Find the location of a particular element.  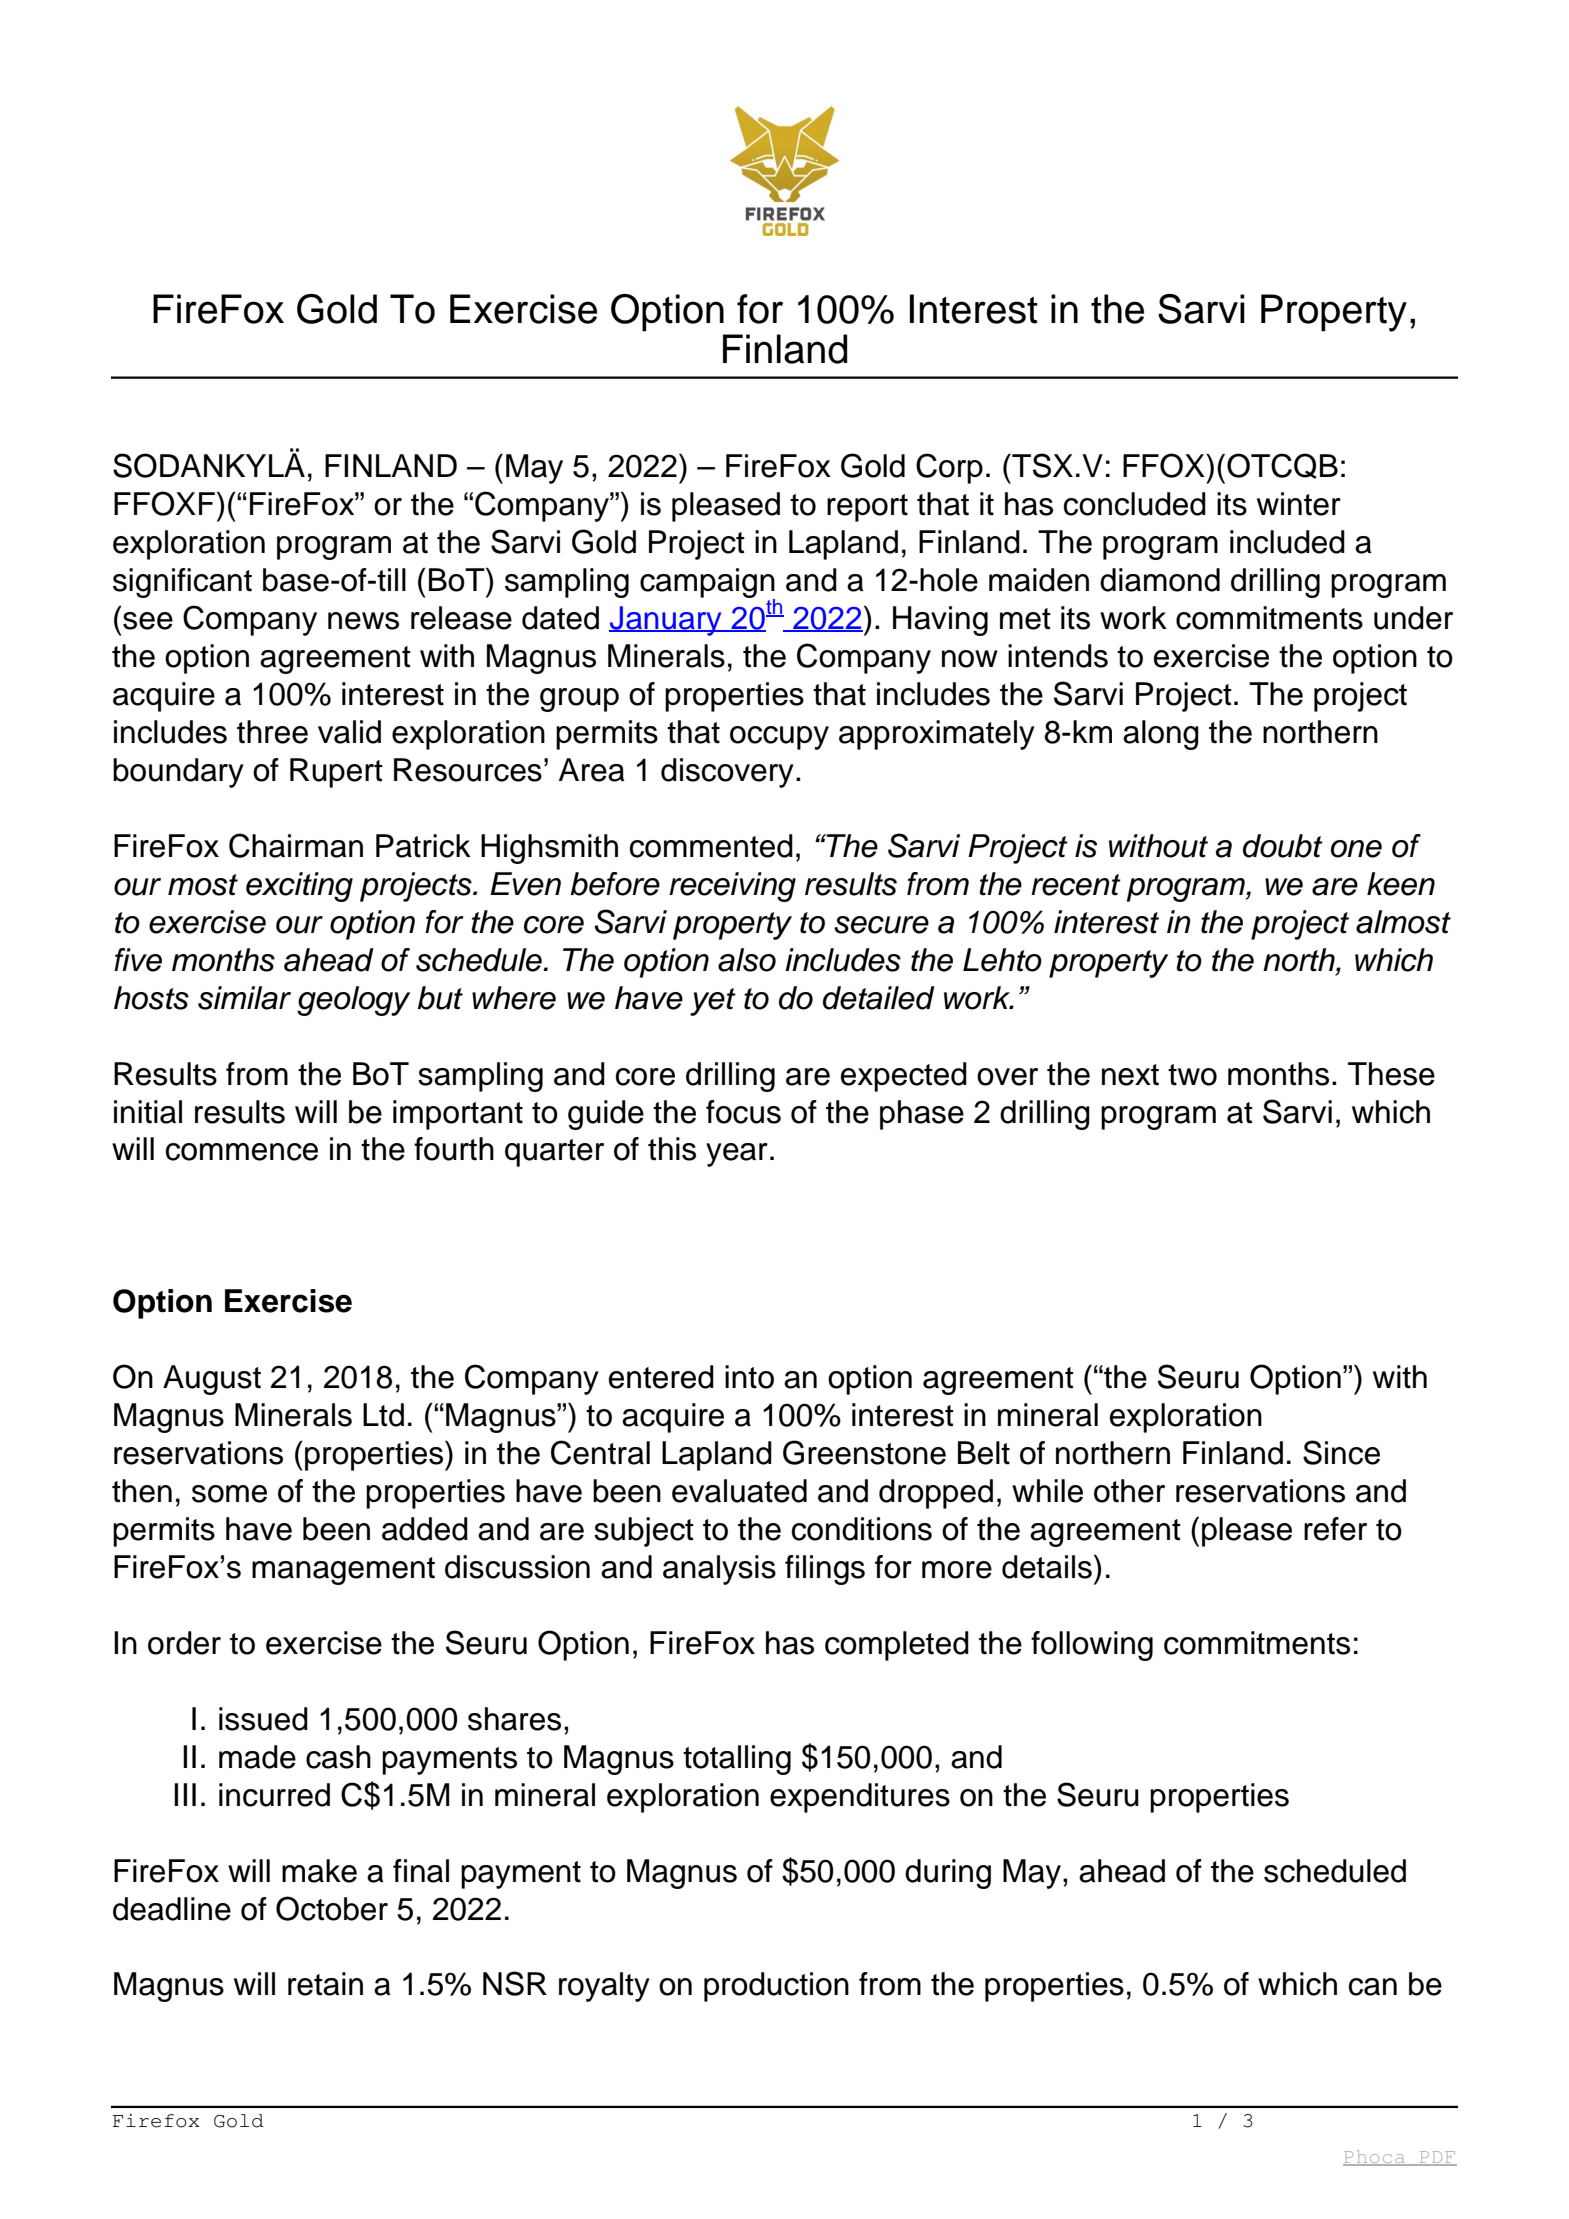

exciting is located at coordinates (299, 887).
